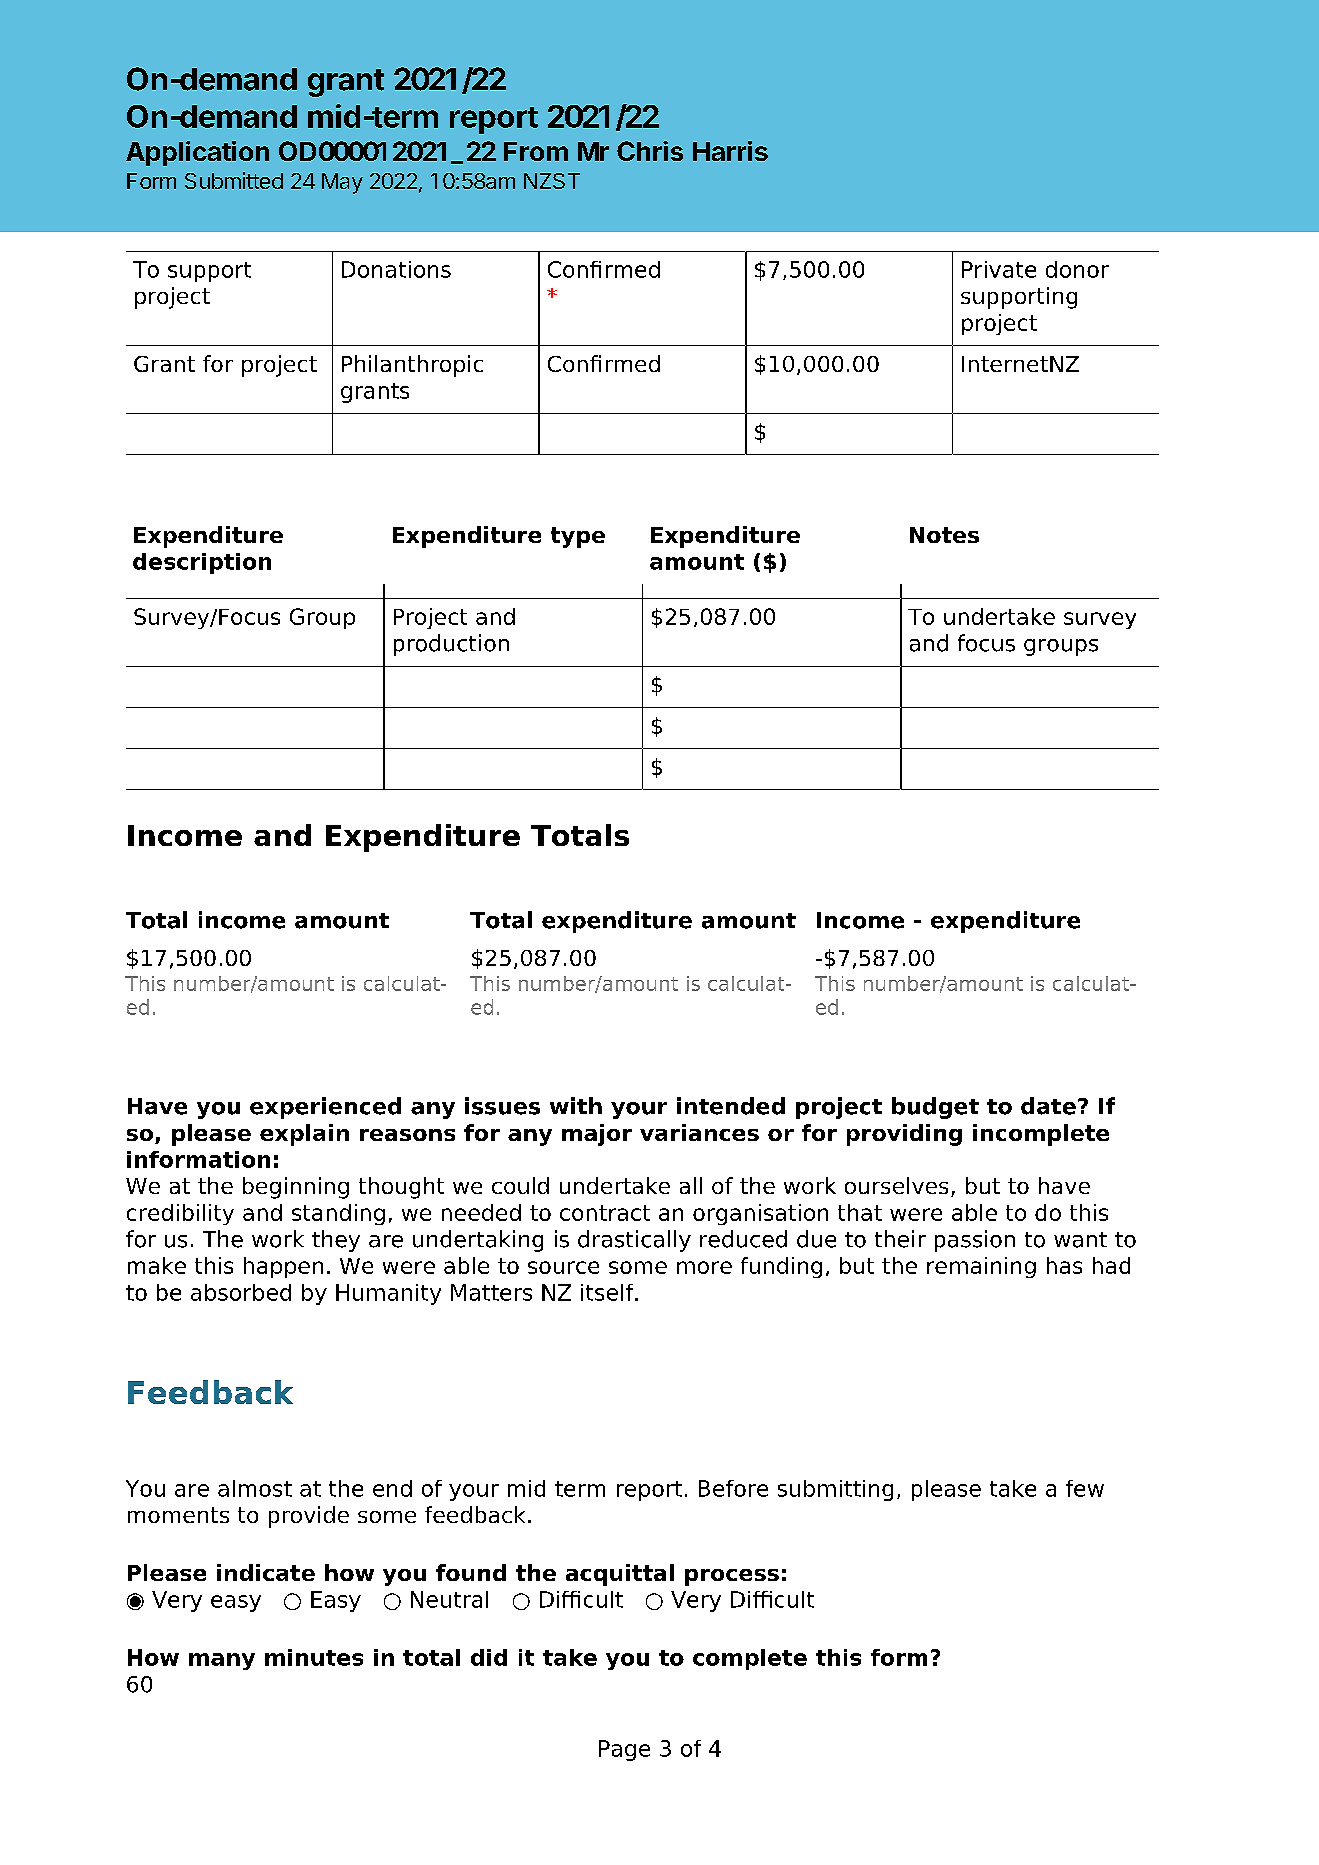 The width and height of the screenshot is (1319, 1865). I want to click on date, so click(1048, 1106).
